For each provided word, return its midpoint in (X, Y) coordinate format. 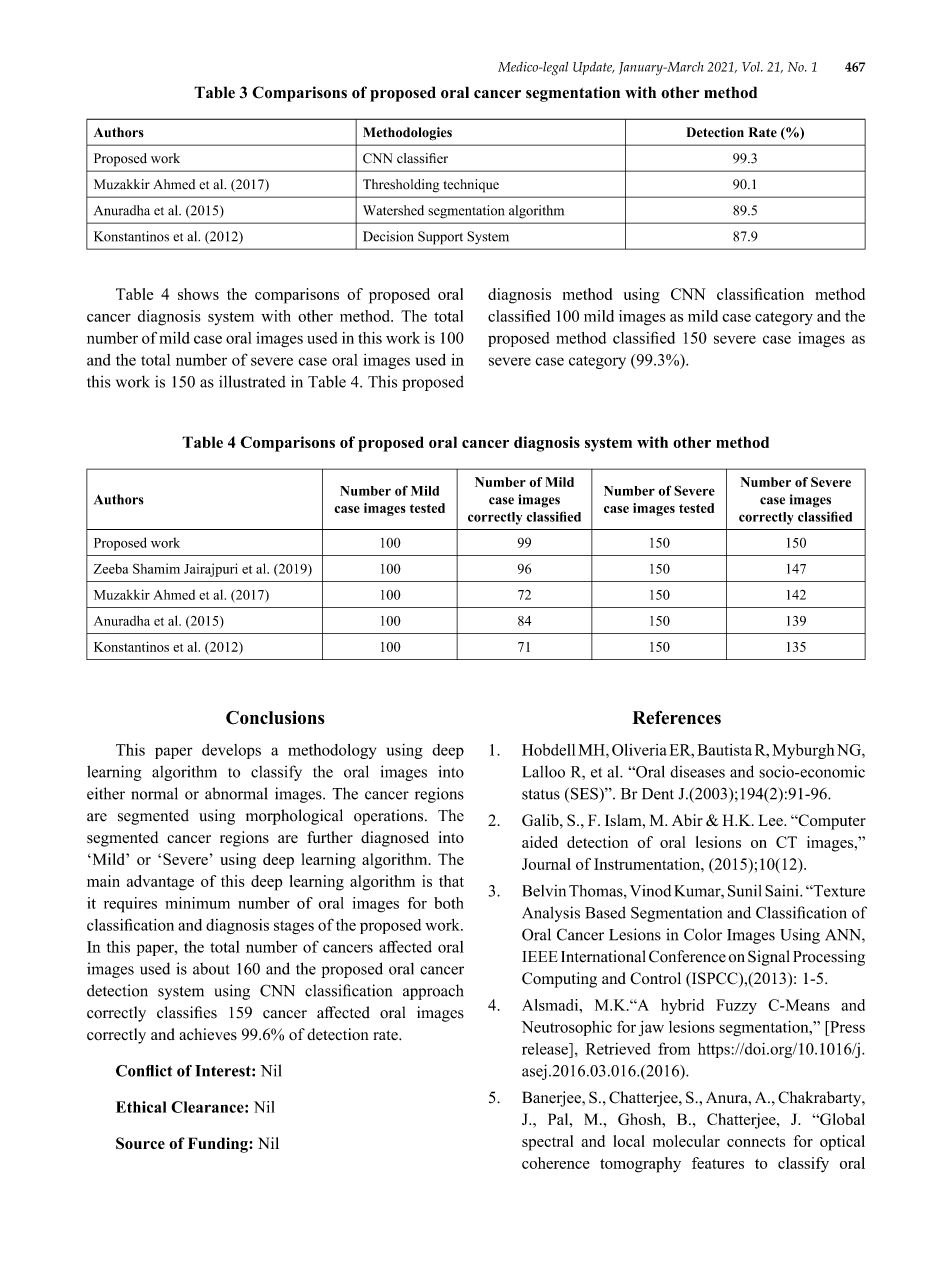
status (541, 794)
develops (231, 751)
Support (440, 238)
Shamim (156, 568)
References (676, 718)
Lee (771, 820)
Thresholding (401, 186)
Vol (752, 67)
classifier (422, 158)
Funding (219, 1145)
